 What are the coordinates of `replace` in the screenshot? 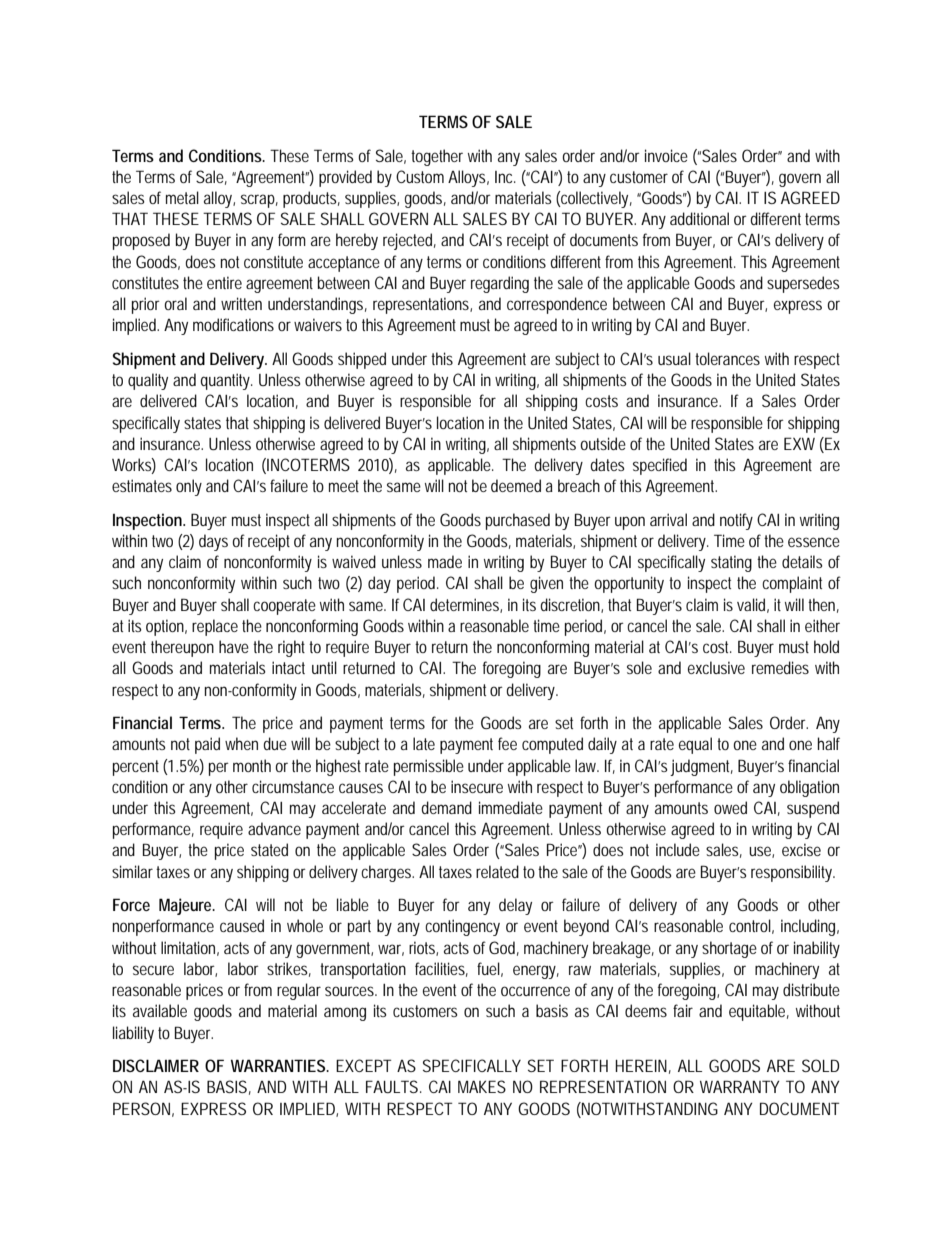 It's located at (215, 627).
